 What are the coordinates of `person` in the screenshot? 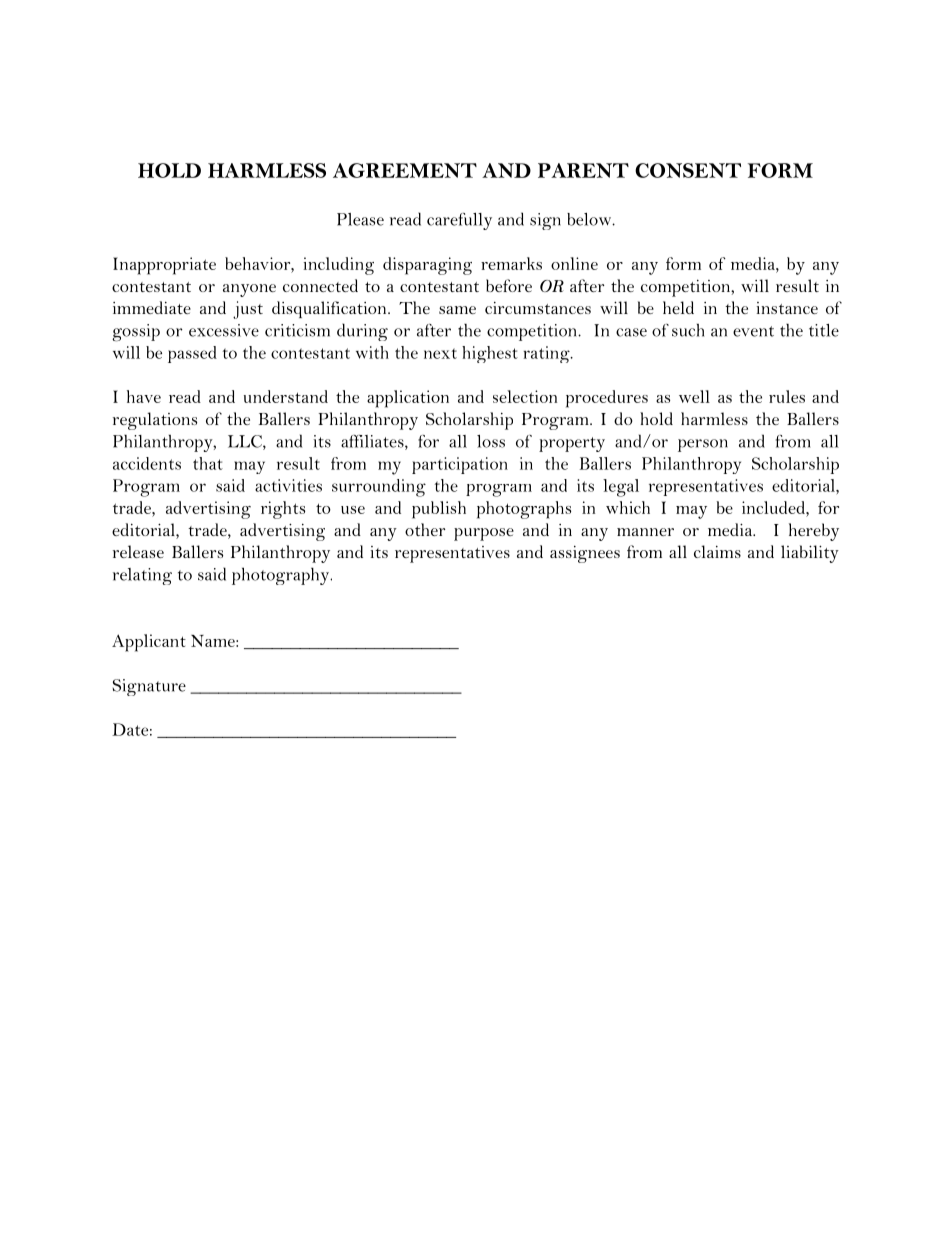 It's located at (703, 445).
